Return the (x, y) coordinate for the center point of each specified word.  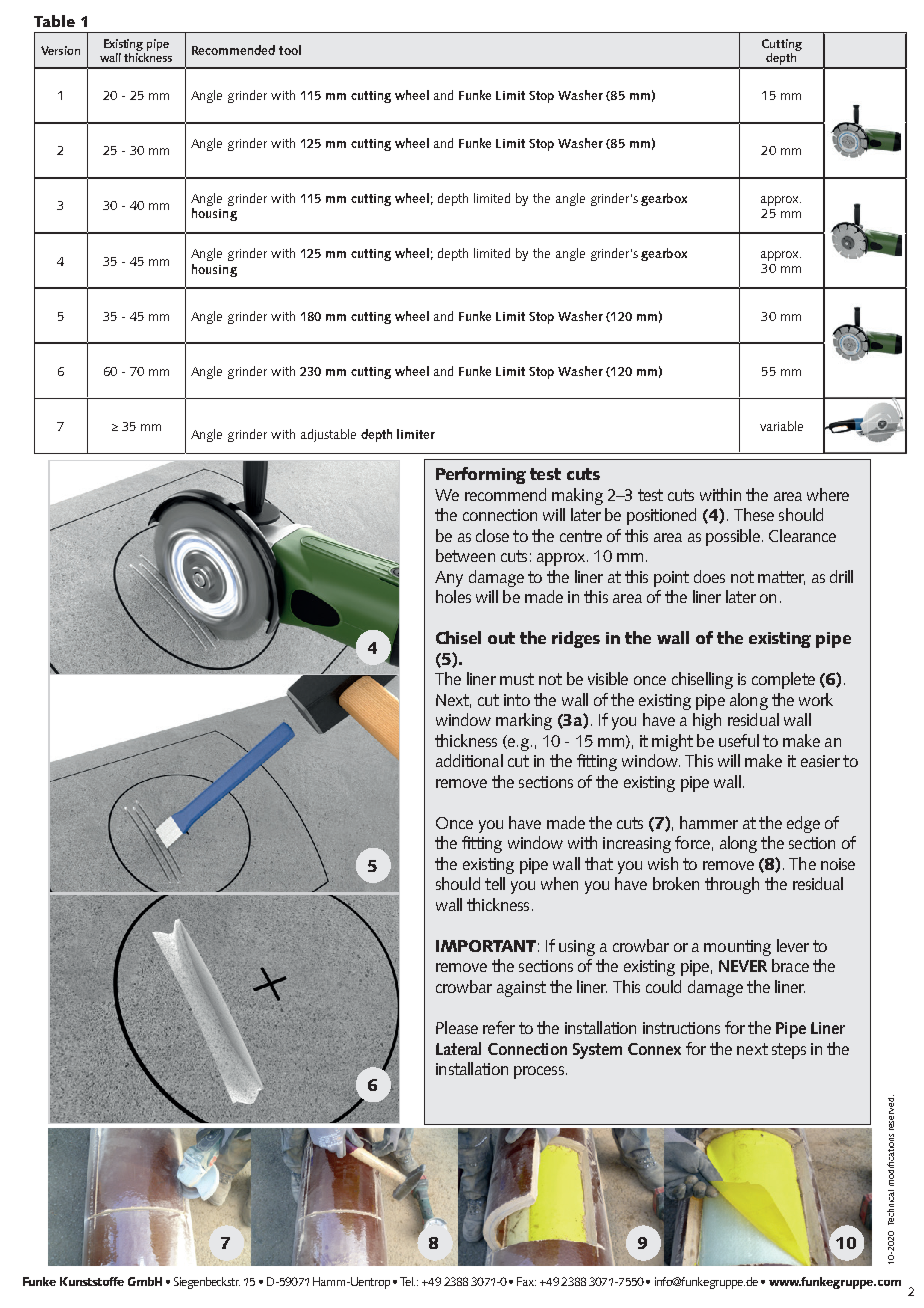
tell (495, 883)
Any (449, 579)
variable (781, 426)
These (754, 514)
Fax (526, 1281)
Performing (481, 475)
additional (469, 760)
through (732, 885)
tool (290, 50)
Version (60, 50)
